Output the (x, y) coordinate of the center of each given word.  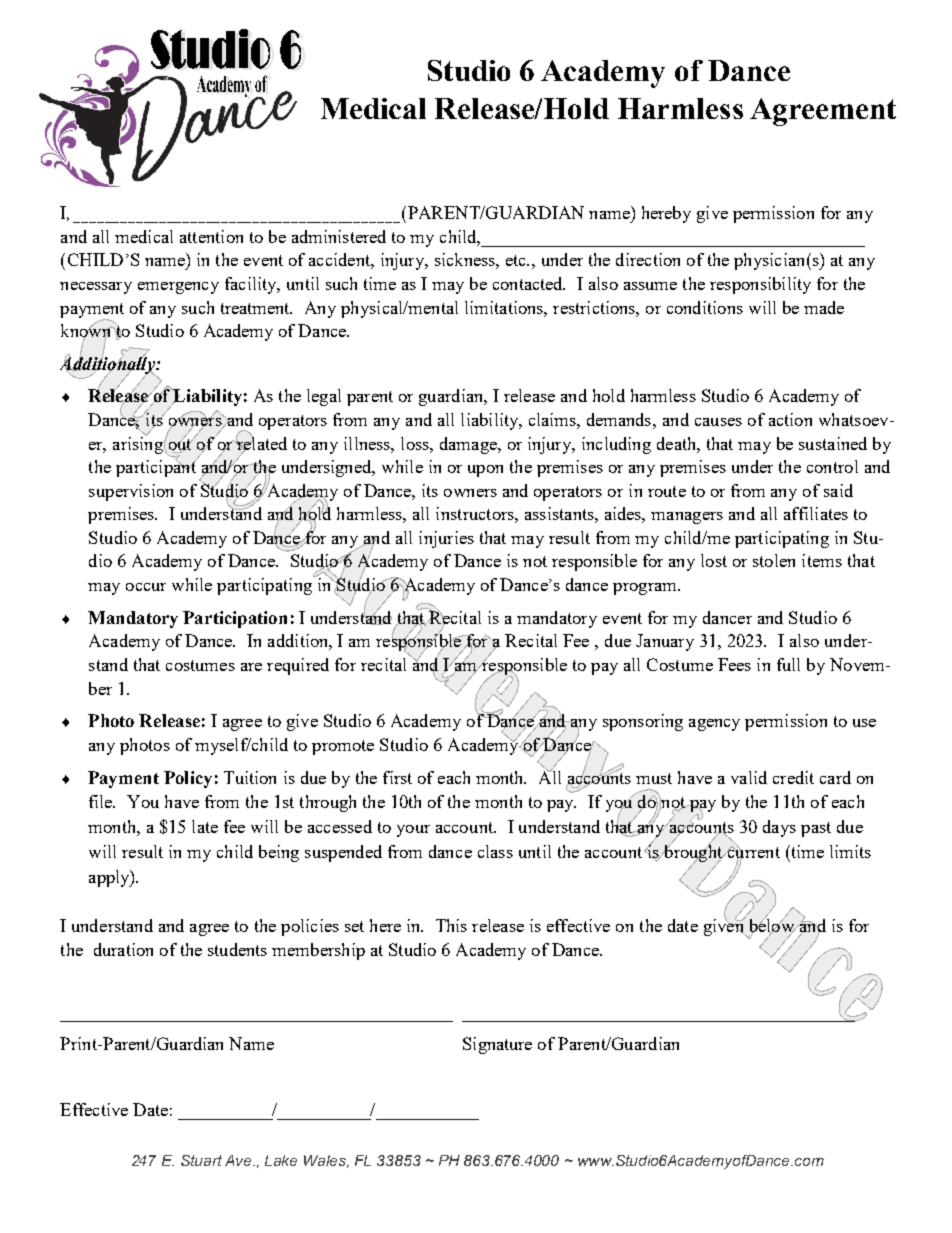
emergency (178, 288)
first (397, 777)
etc (517, 260)
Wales (326, 1161)
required (298, 666)
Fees (734, 664)
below (773, 926)
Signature (497, 1045)
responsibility (760, 285)
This (451, 925)
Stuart (201, 1160)
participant (157, 467)
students (237, 949)
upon (485, 471)
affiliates (816, 513)
